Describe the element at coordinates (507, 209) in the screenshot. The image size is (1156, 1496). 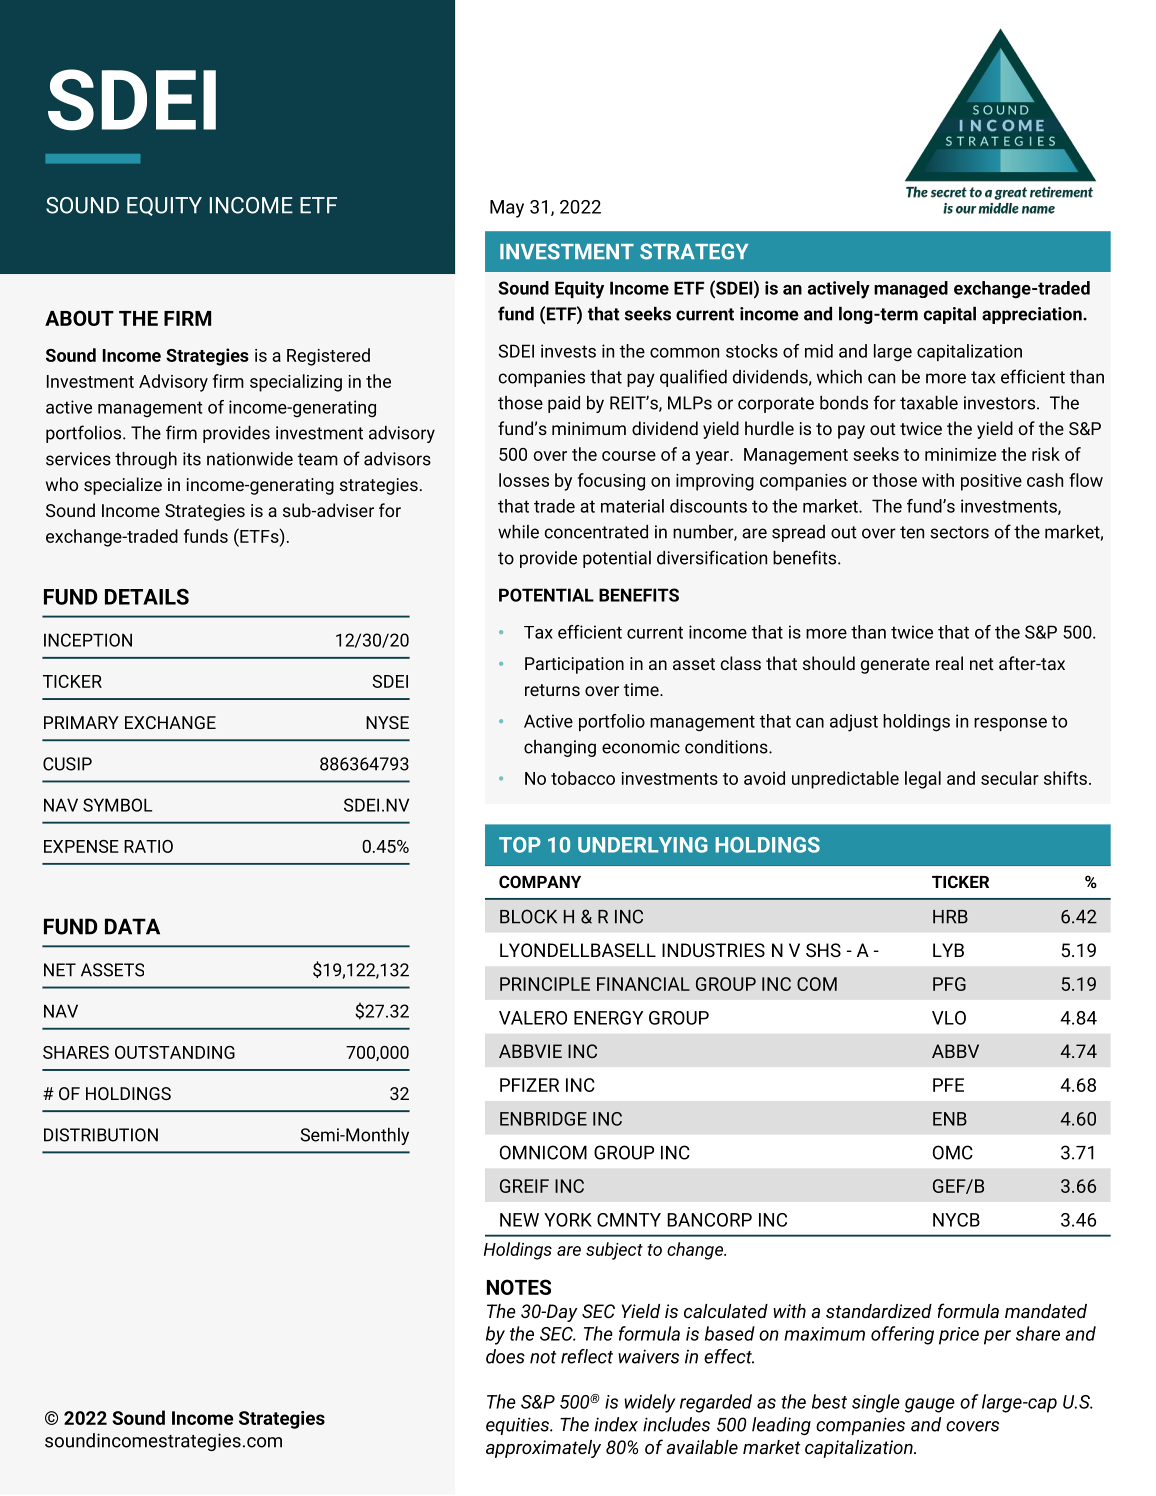
I see `May` at that location.
